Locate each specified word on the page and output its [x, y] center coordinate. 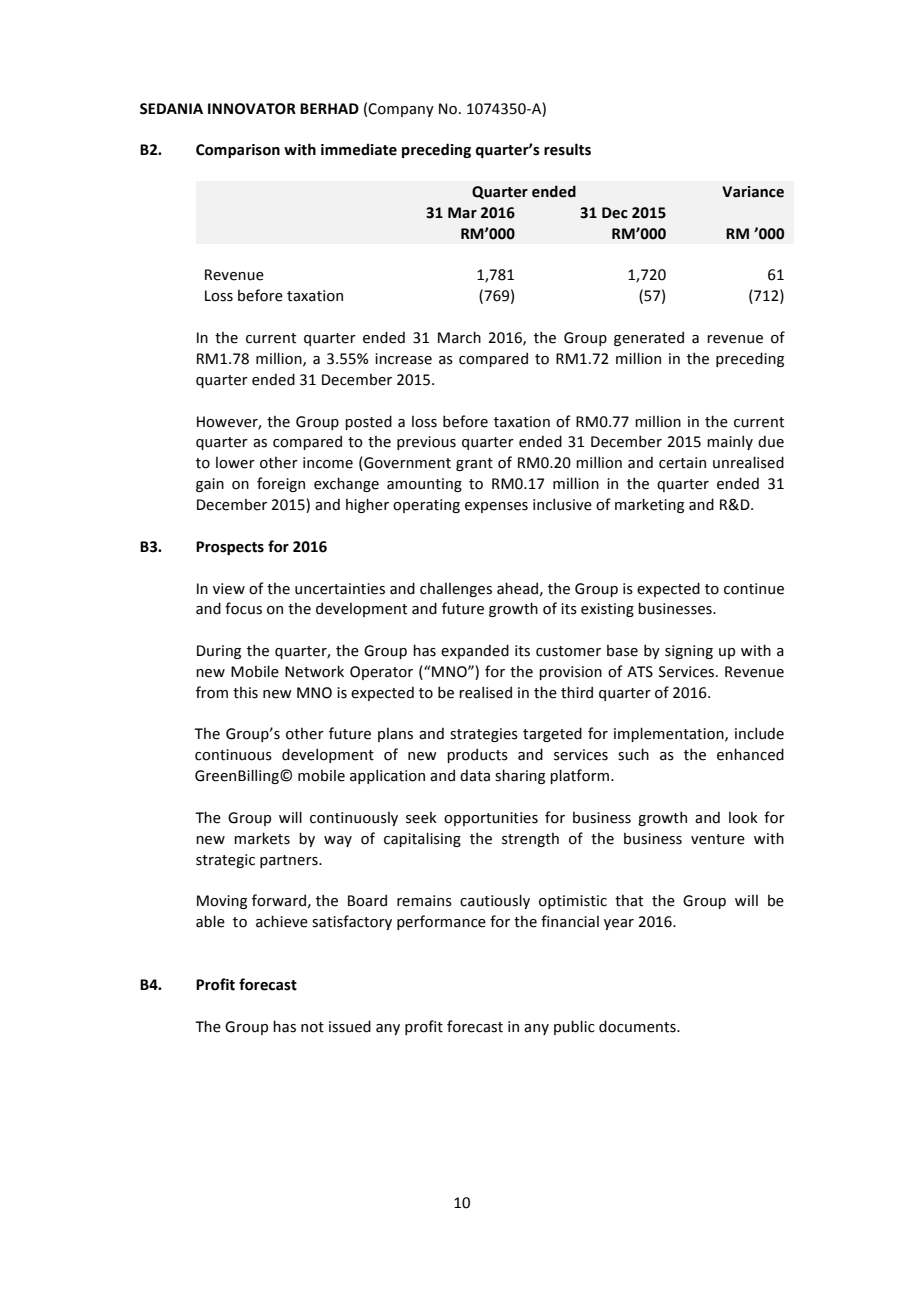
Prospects [230, 548]
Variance [753, 192]
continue [754, 589]
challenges [456, 590]
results [567, 149]
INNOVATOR [252, 109]
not [312, 1027]
